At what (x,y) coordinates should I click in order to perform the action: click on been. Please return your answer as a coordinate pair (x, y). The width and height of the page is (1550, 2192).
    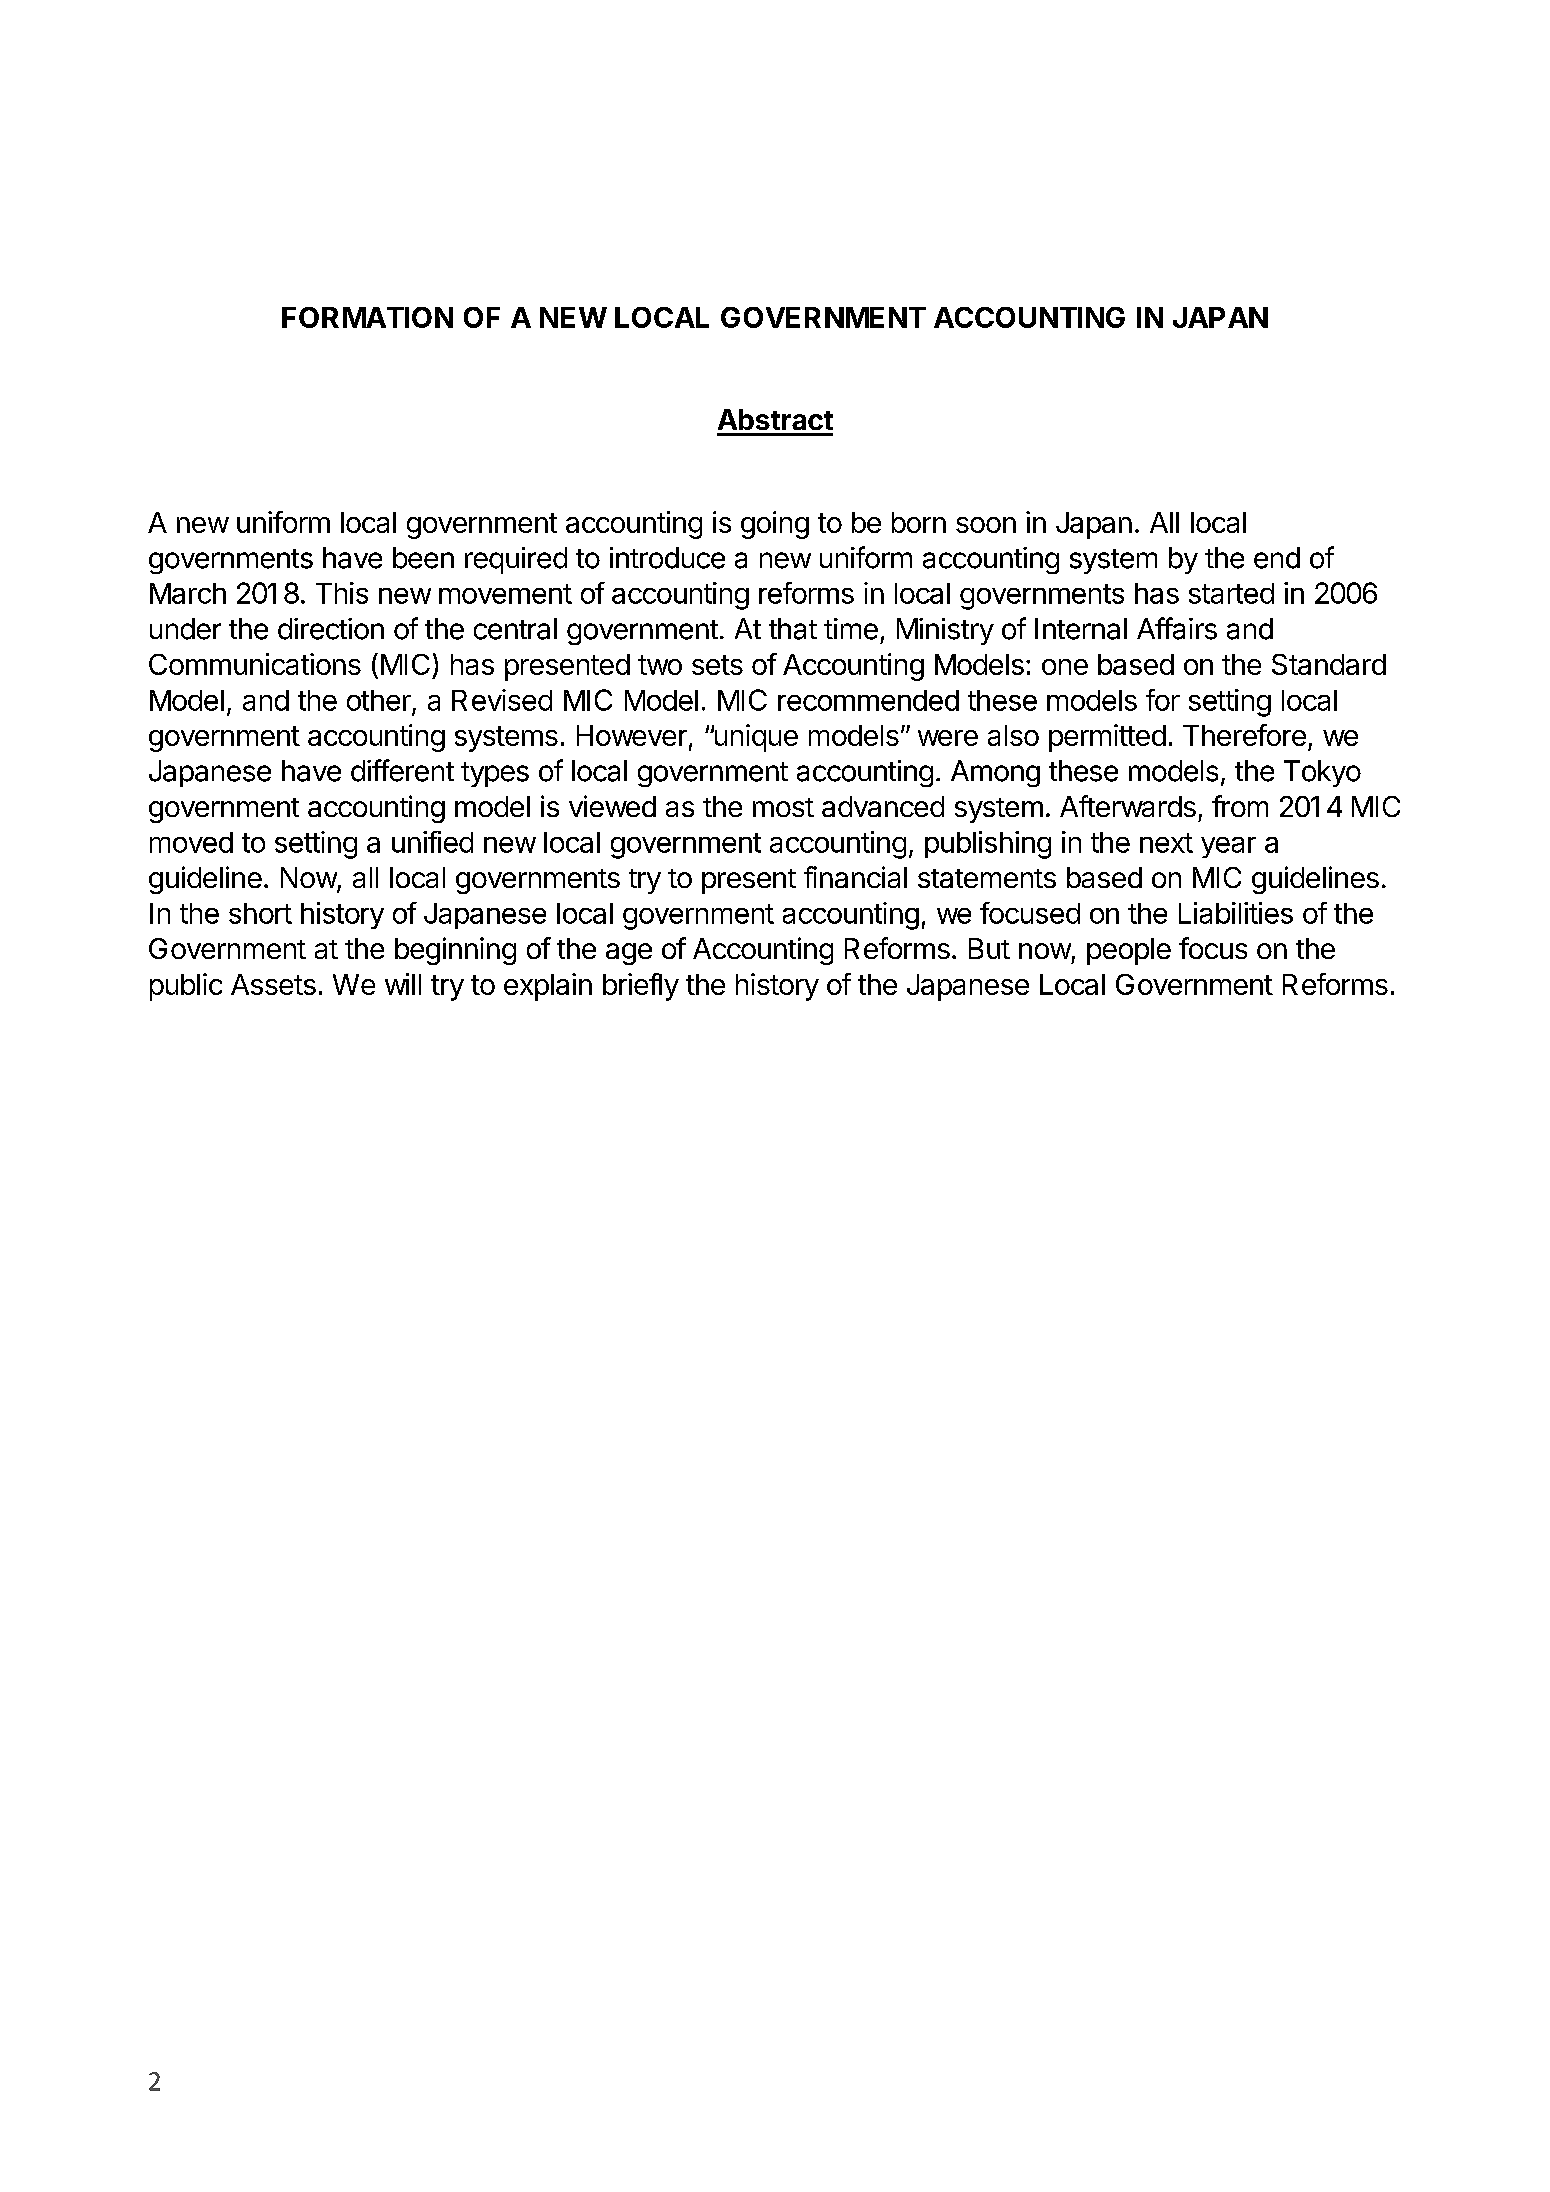
    Looking at the image, I should click on (423, 558).
